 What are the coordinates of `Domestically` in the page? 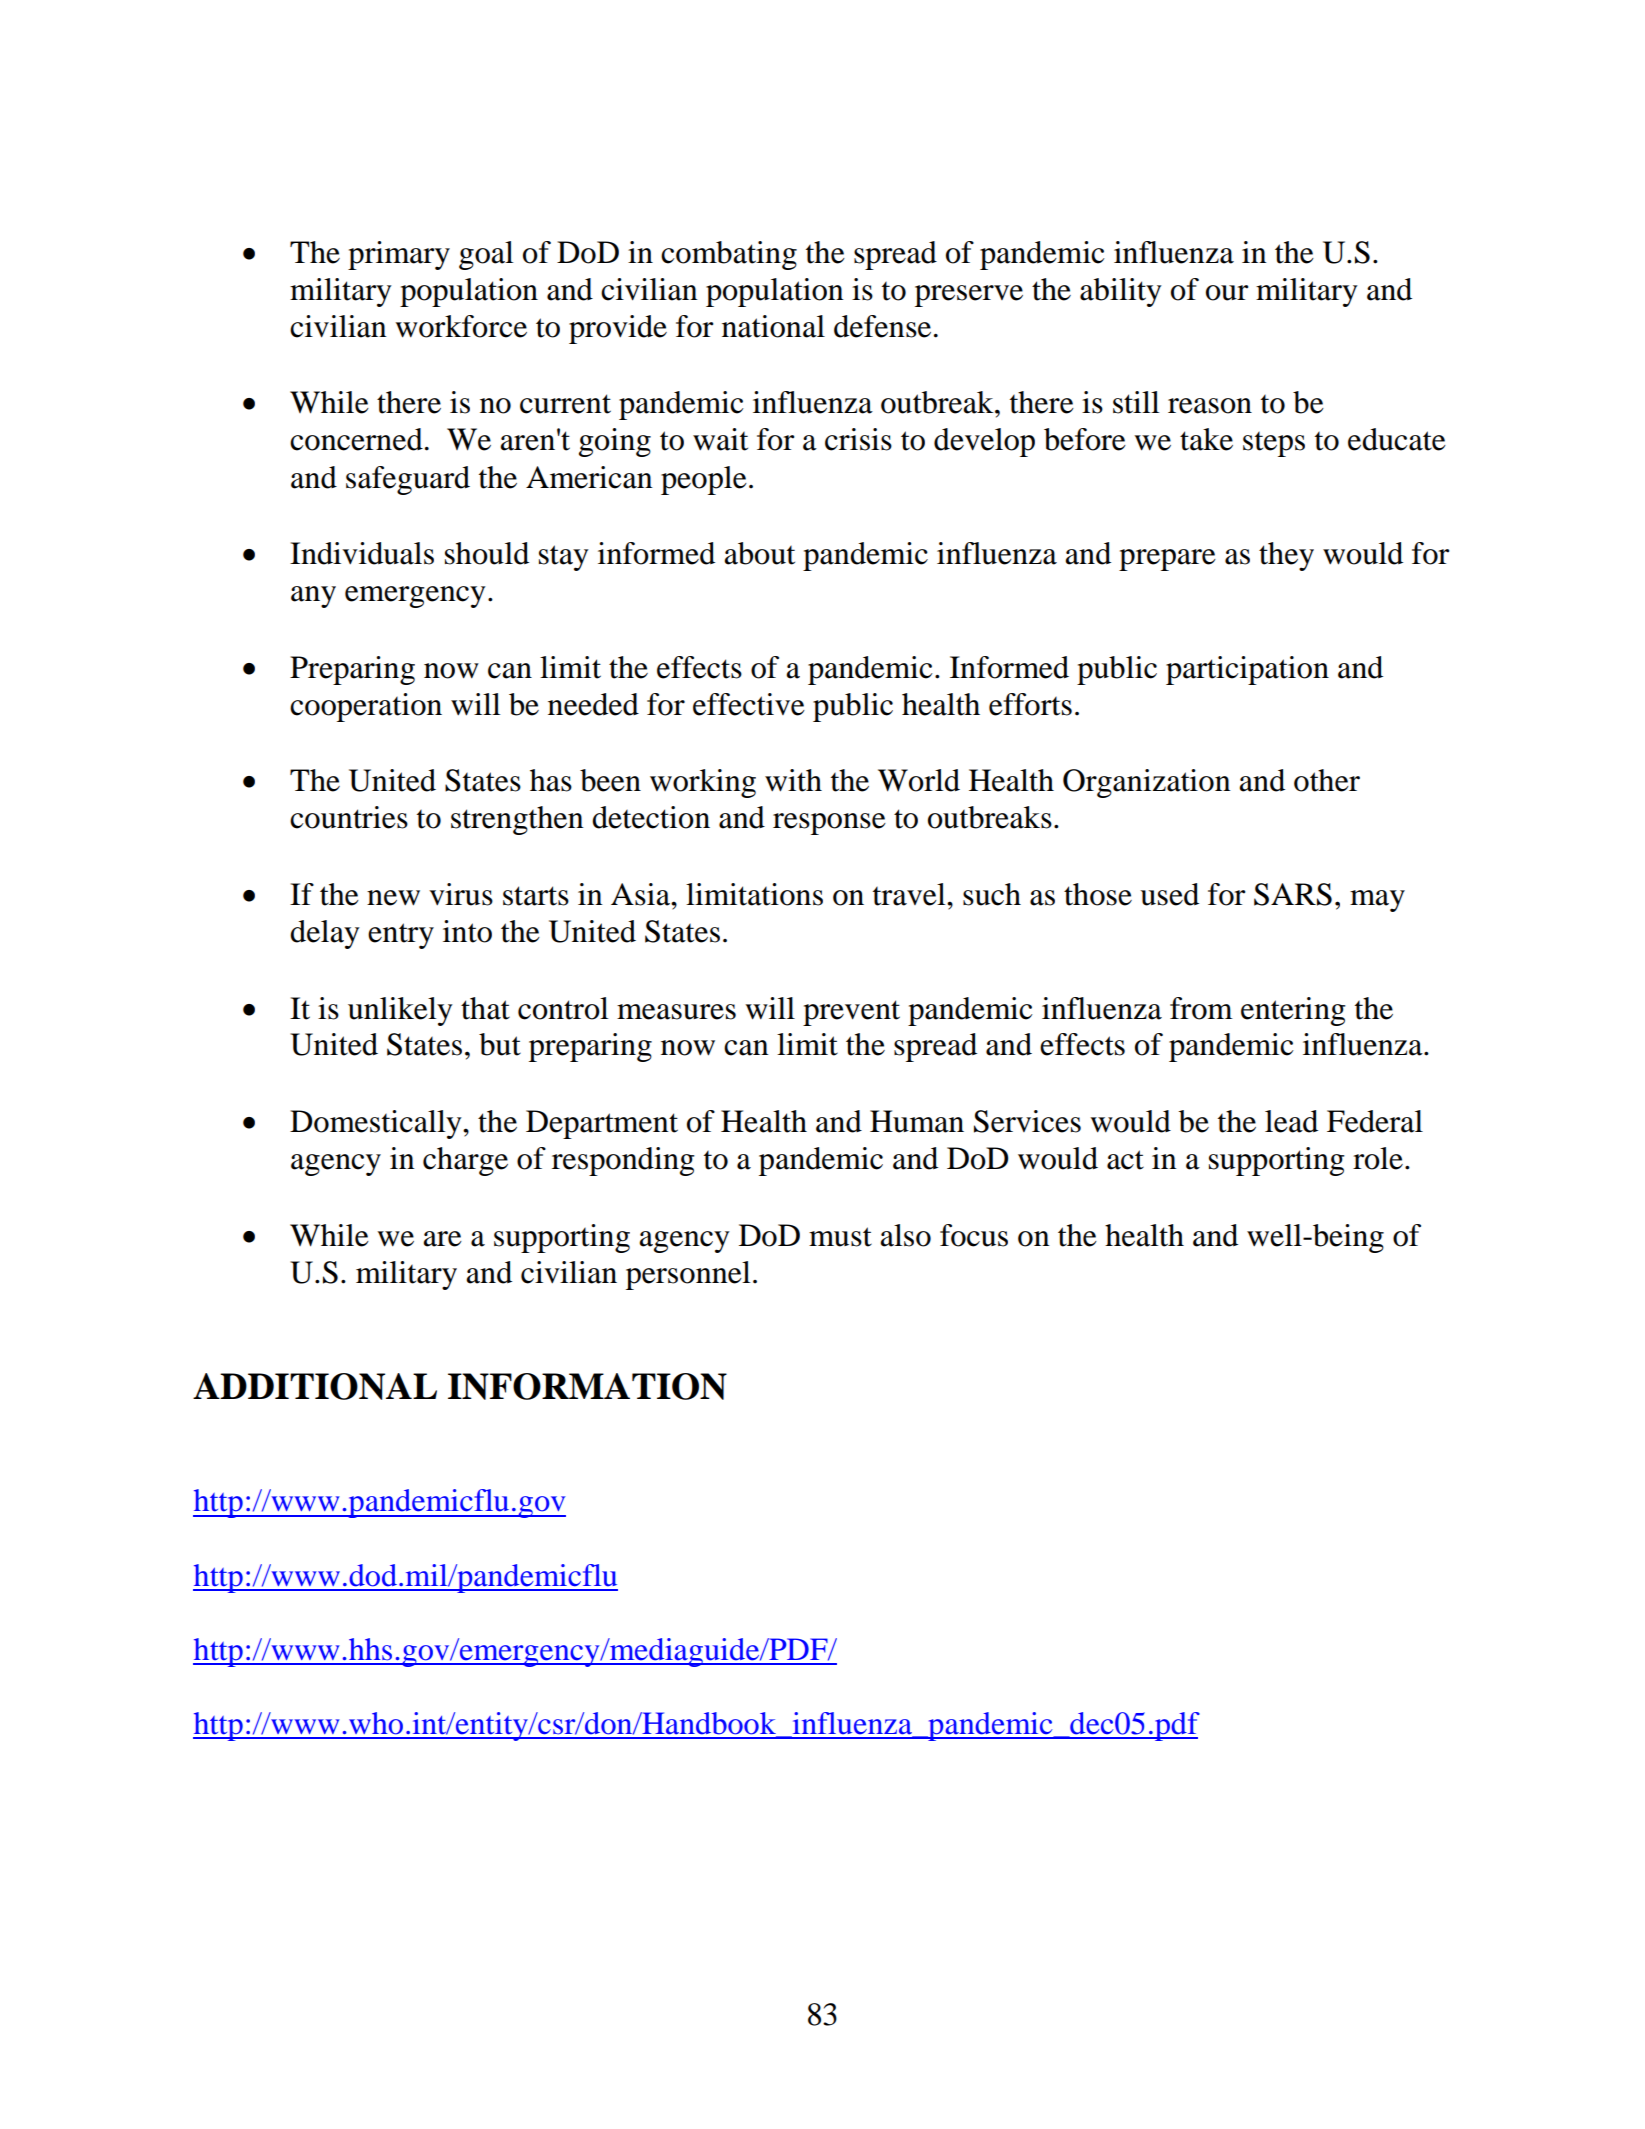 It's located at (377, 1124).
